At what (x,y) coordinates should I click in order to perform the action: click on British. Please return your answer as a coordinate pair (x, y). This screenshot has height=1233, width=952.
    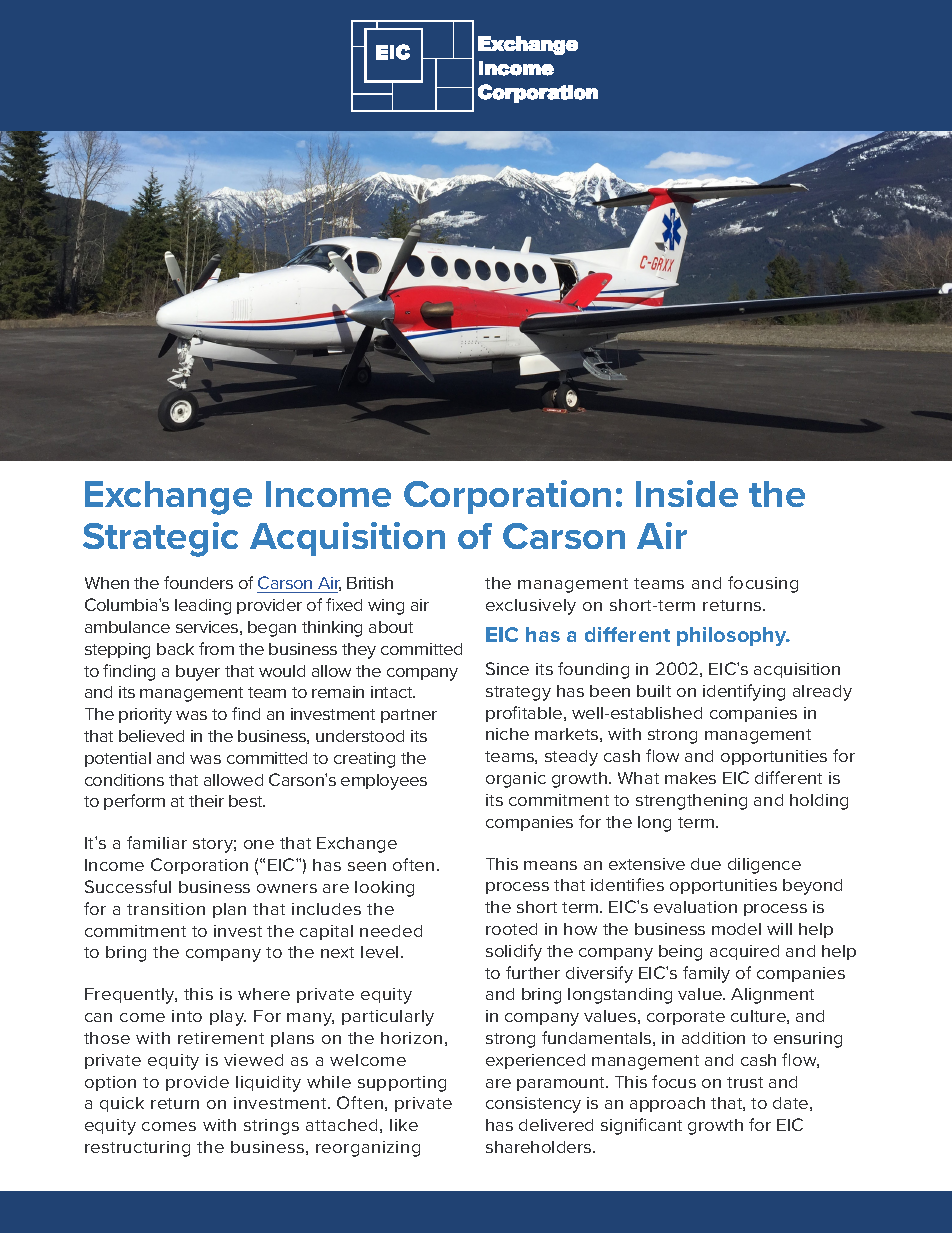
    Looking at the image, I should click on (370, 583).
